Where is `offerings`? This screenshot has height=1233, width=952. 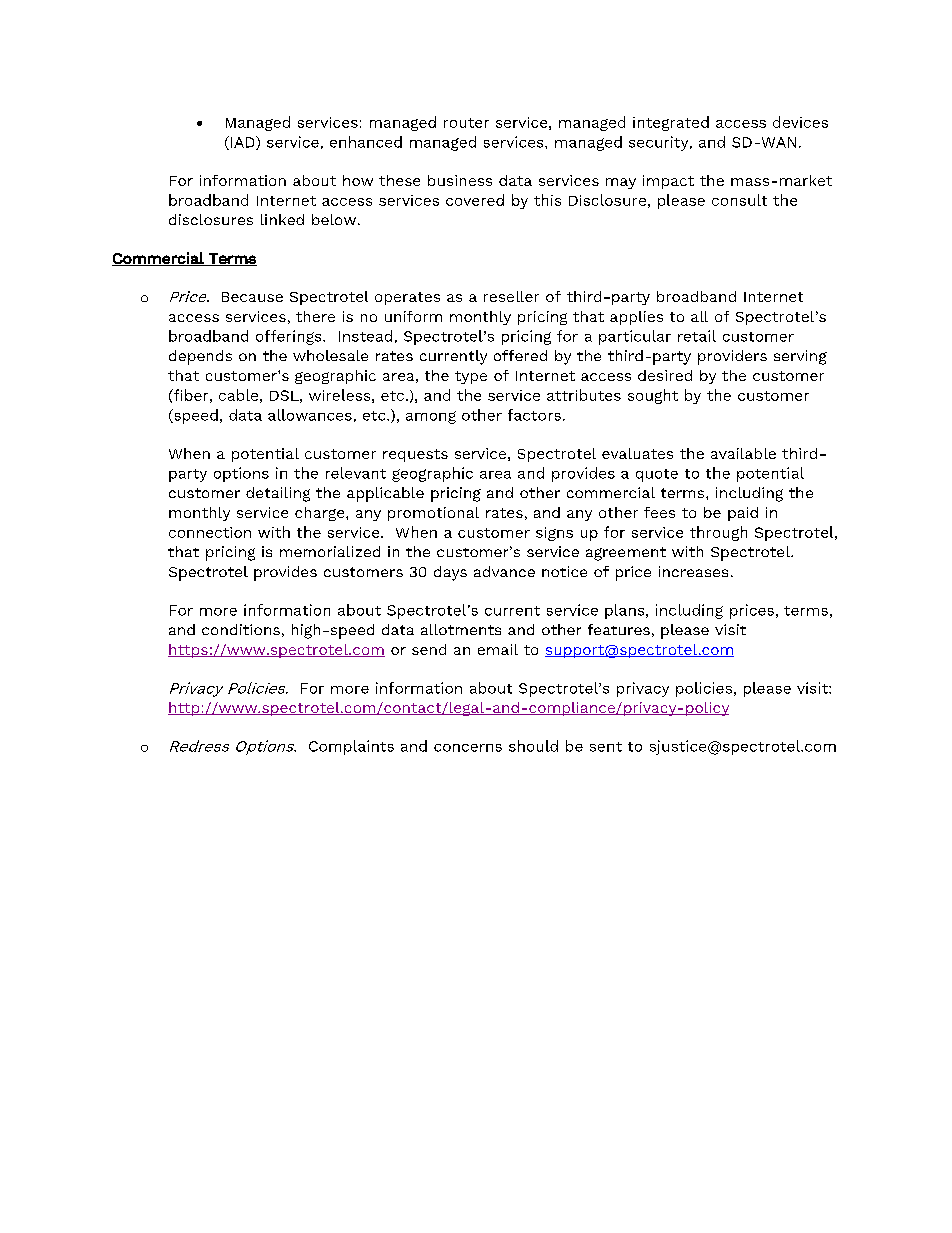 offerings is located at coordinates (290, 337).
